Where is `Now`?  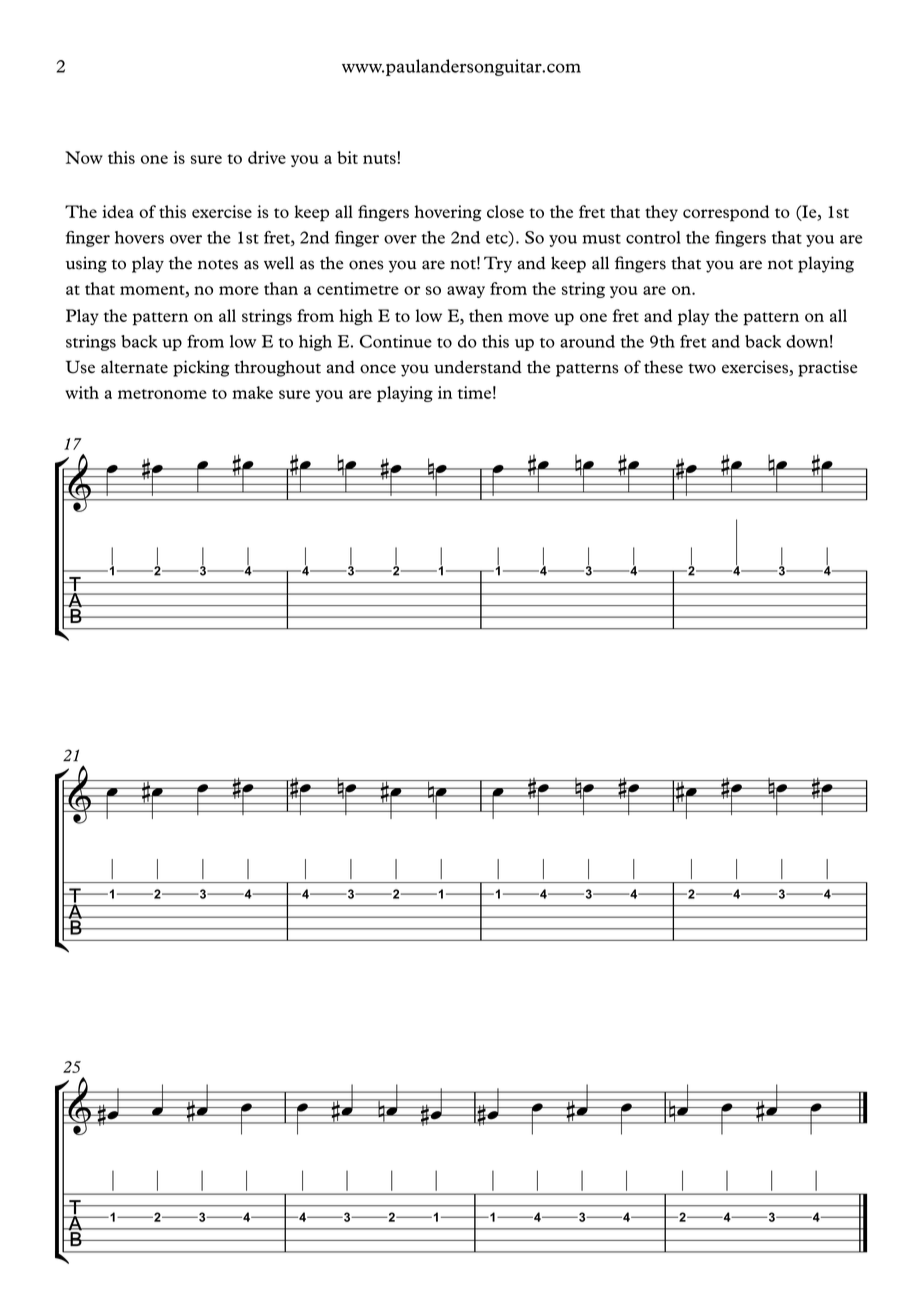 Now is located at coordinates (84, 157).
